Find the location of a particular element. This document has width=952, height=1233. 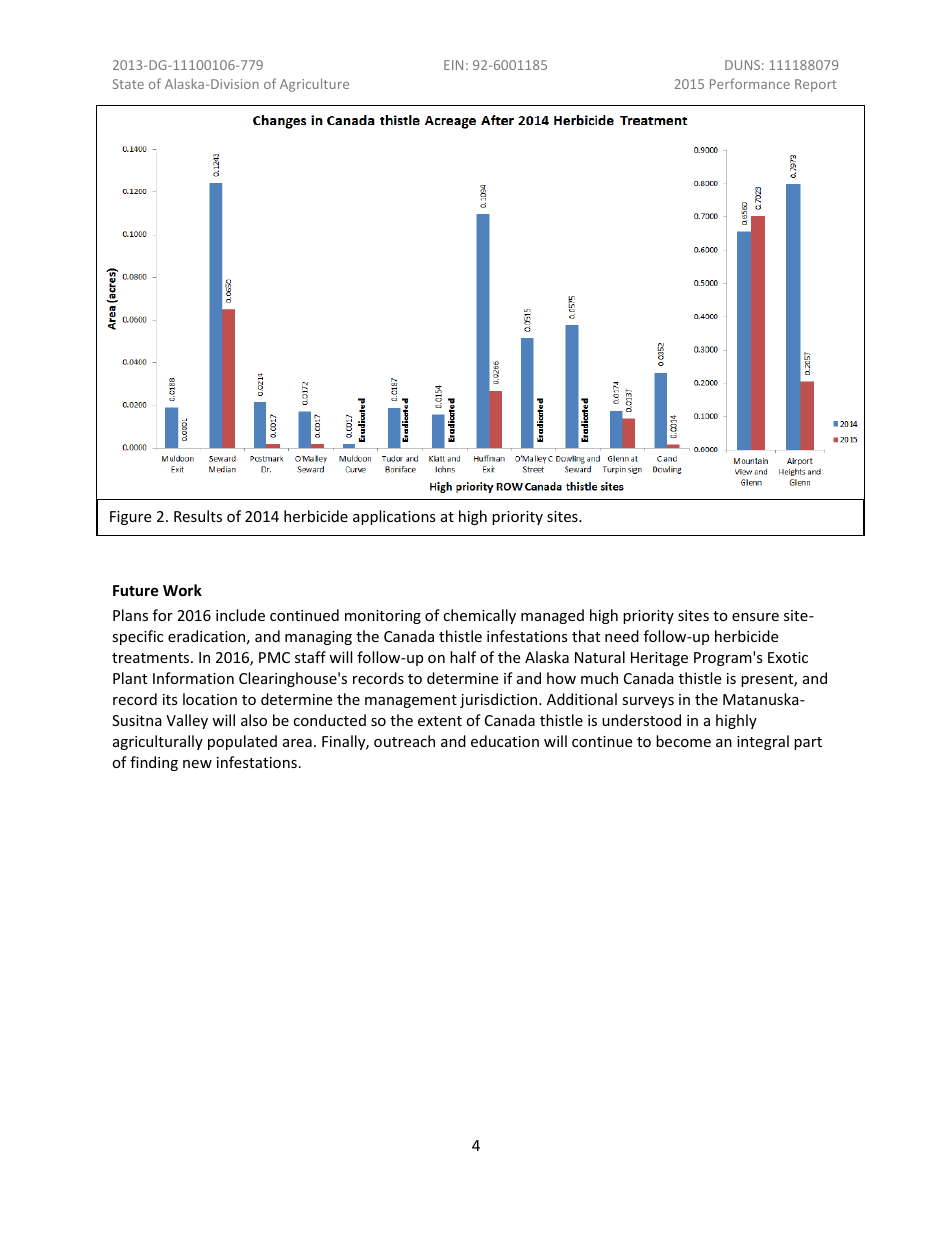

Performance is located at coordinates (750, 83).
